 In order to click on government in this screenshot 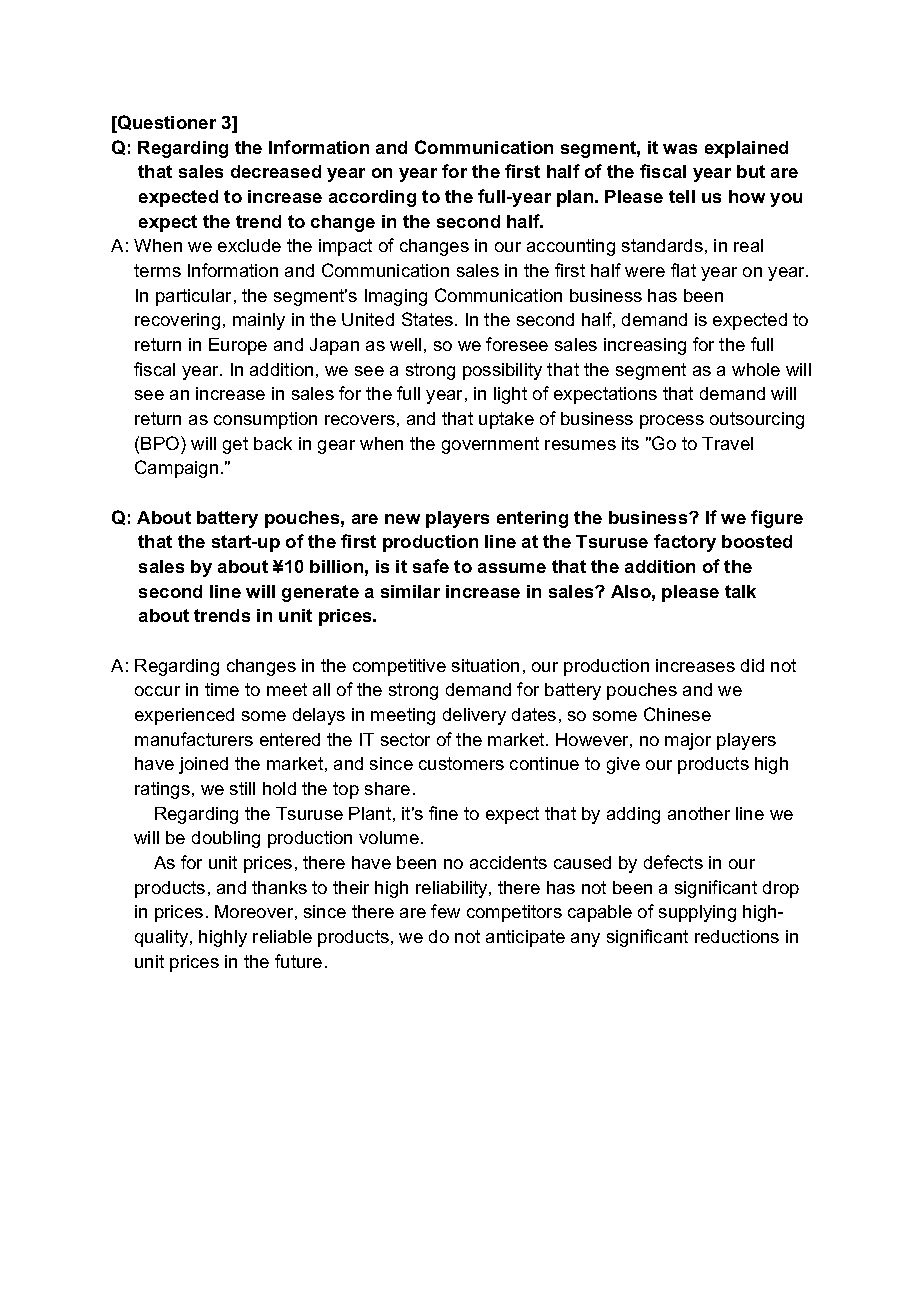, I will do `click(490, 445)`.
